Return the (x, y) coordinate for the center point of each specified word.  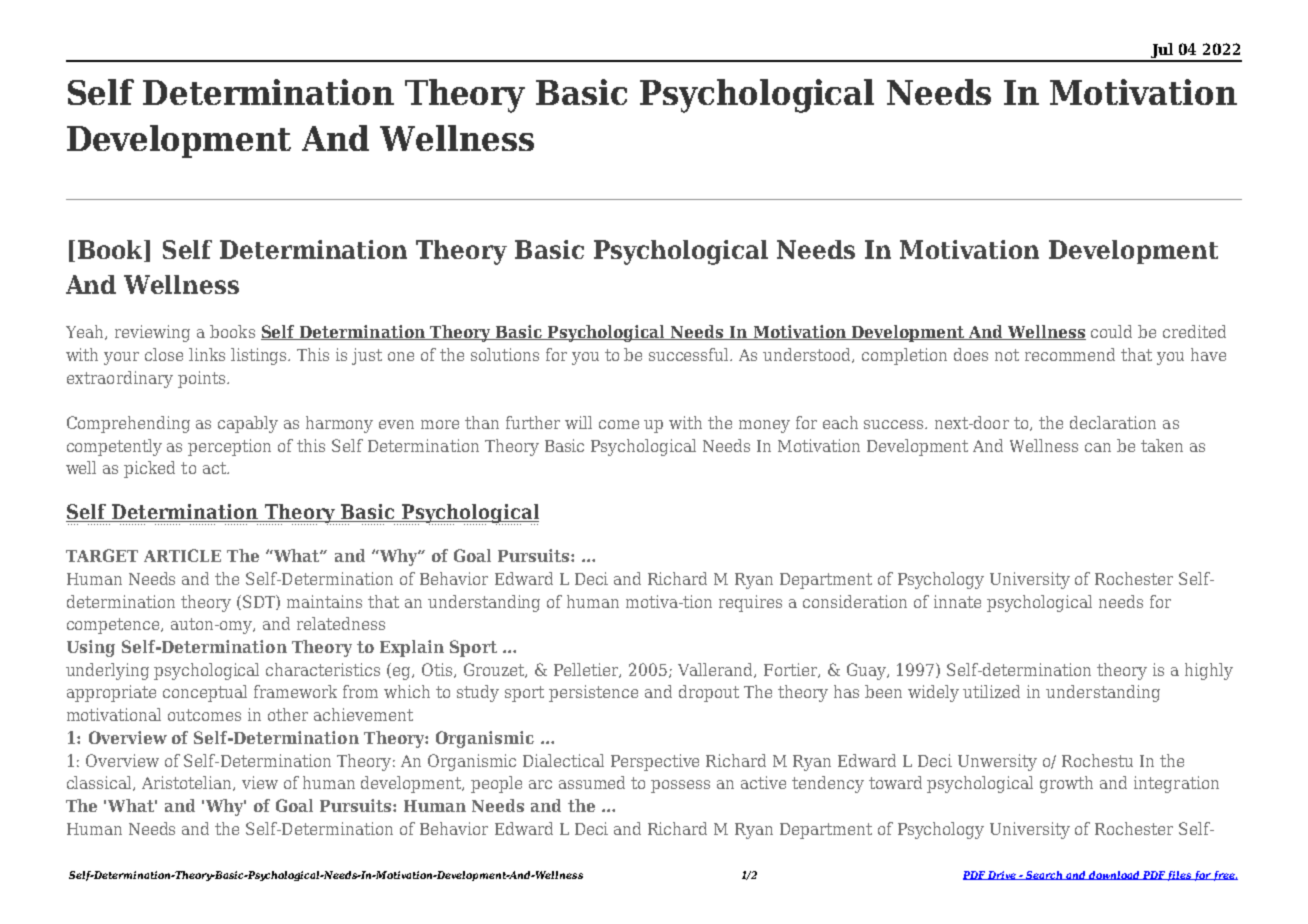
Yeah (86, 332)
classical (100, 783)
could (1111, 331)
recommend (1070, 354)
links (207, 354)
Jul (1162, 52)
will (578, 422)
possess (680, 786)
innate (957, 601)
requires (750, 603)
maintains (324, 601)
